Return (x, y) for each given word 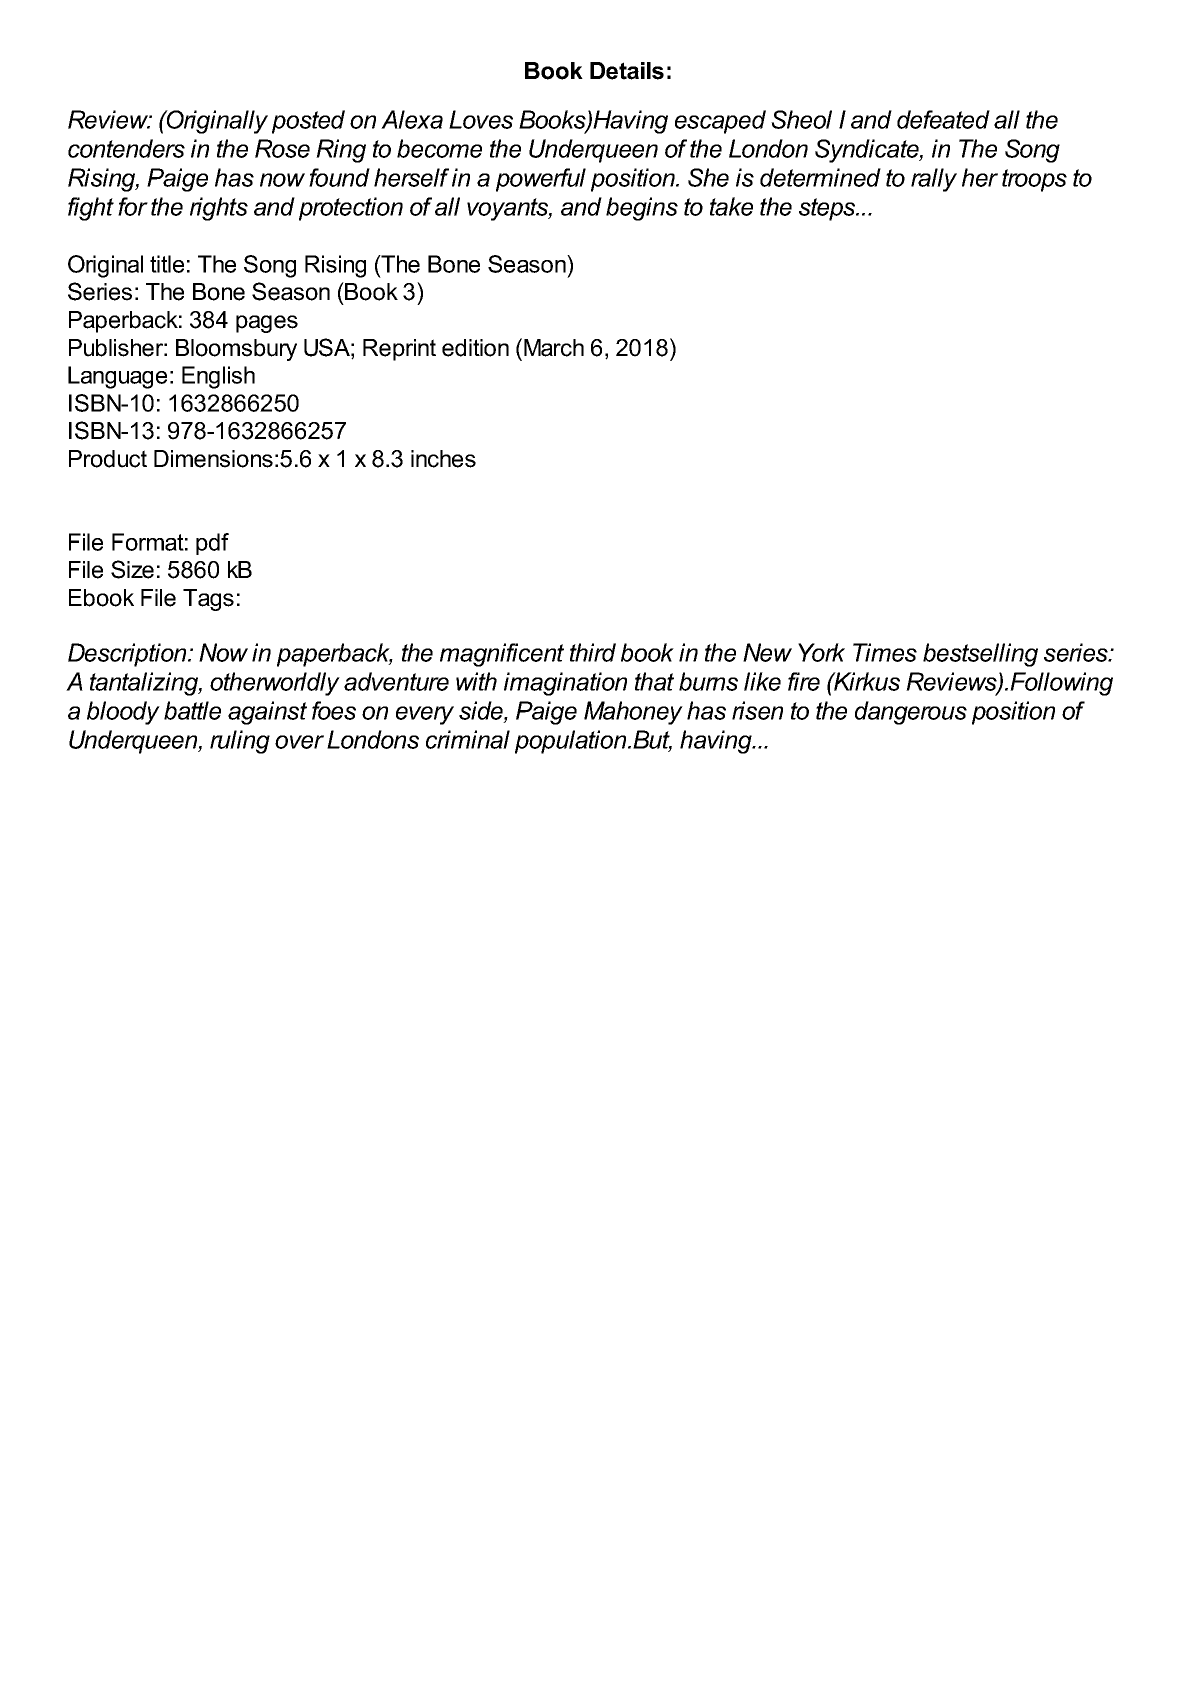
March (554, 348)
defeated (943, 119)
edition (475, 348)
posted (308, 122)
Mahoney (633, 713)
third (593, 652)
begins (642, 209)
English (218, 377)
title (167, 264)
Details (627, 71)
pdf (212, 544)
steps (828, 209)
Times (885, 652)
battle (192, 710)
